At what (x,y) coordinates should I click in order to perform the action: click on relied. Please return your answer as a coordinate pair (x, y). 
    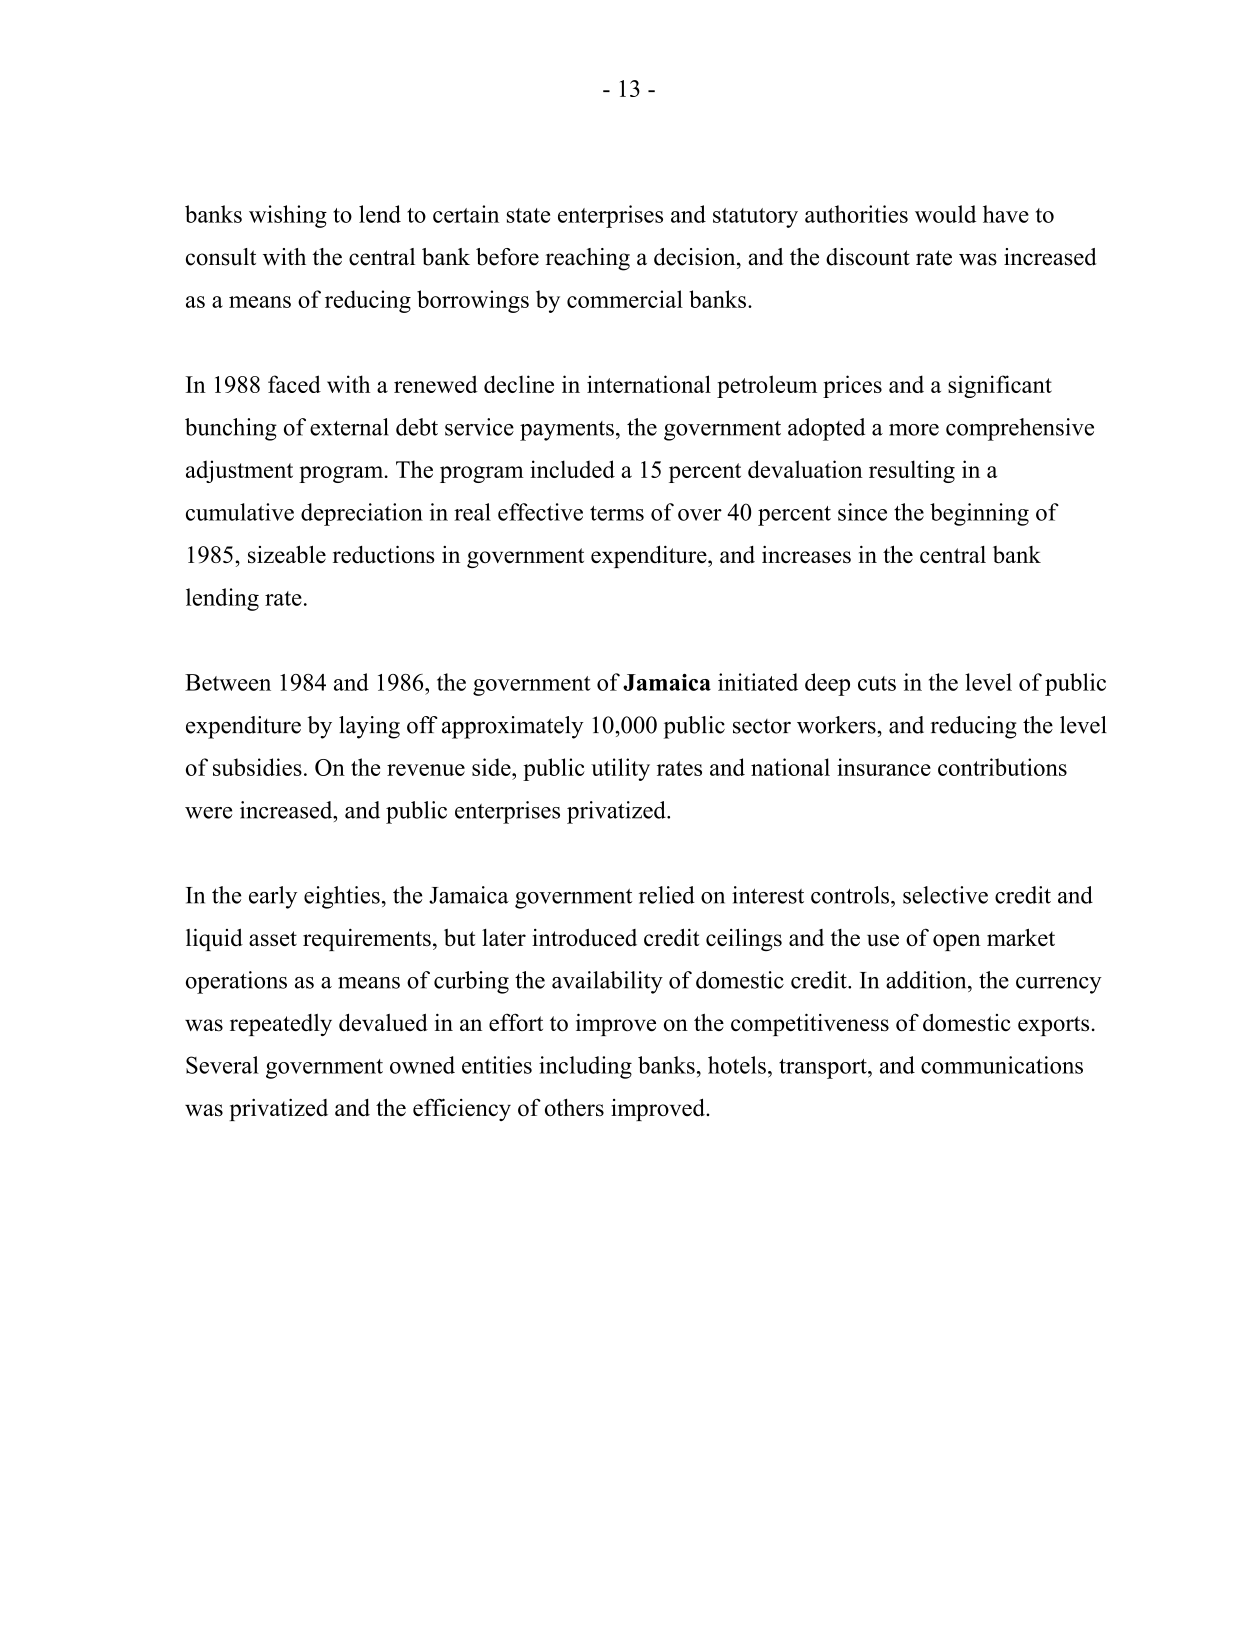
    Looking at the image, I should click on (667, 895).
